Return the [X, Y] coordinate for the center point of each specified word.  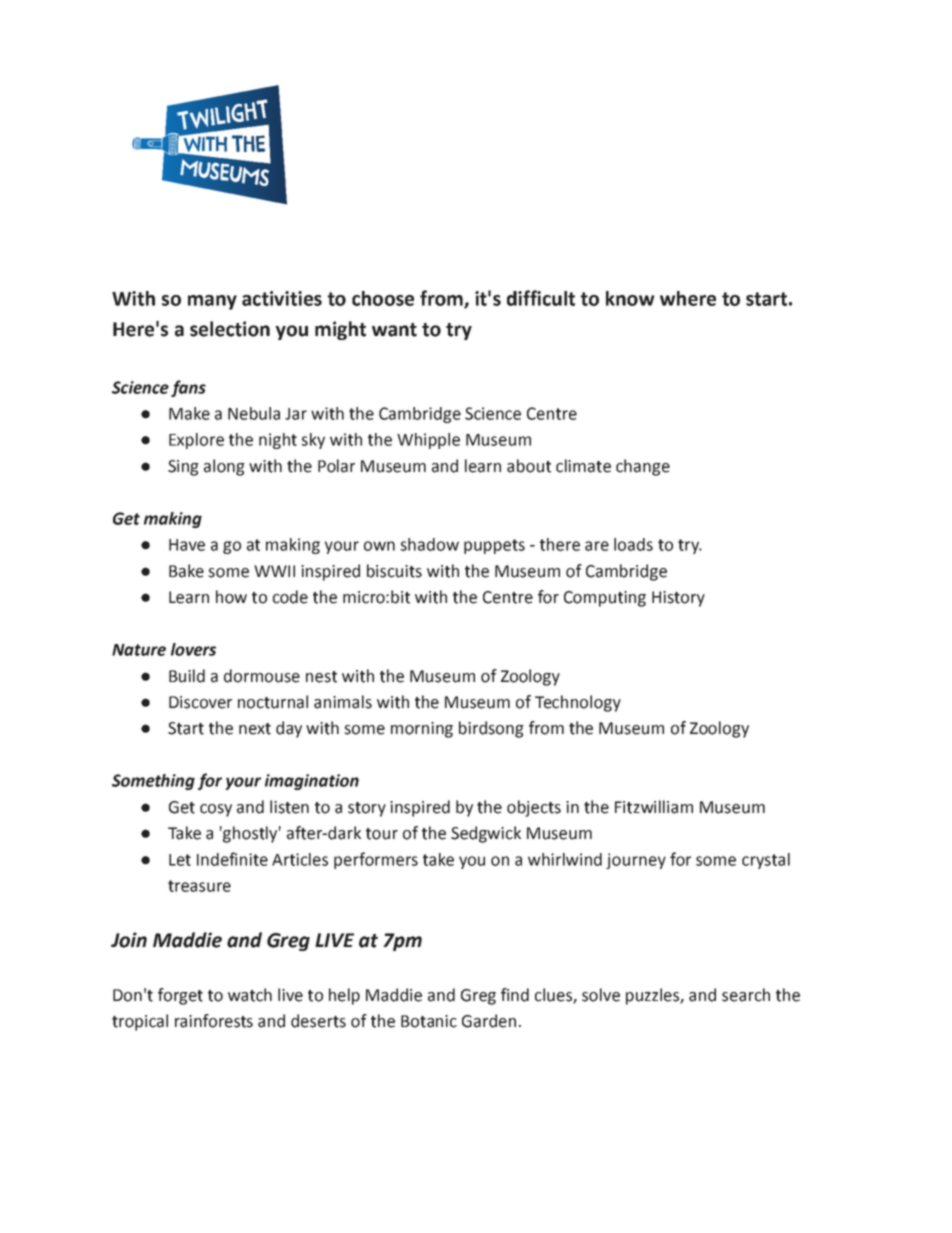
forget [180, 996]
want [394, 330]
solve [601, 995]
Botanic [429, 1021]
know [630, 298]
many [212, 302]
